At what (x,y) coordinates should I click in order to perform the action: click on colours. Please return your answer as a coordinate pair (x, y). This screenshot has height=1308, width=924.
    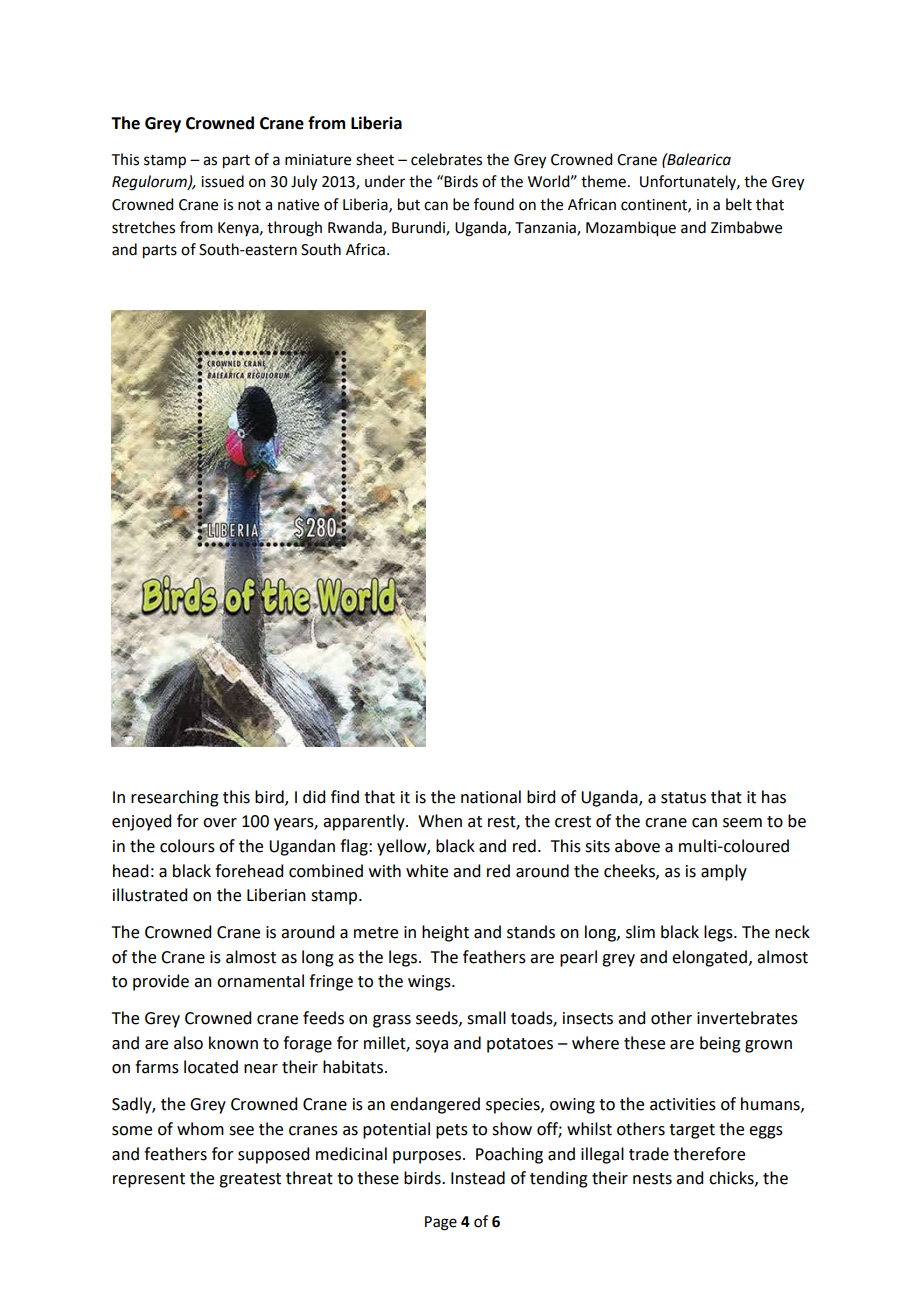
    Looking at the image, I should click on (187, 846).
